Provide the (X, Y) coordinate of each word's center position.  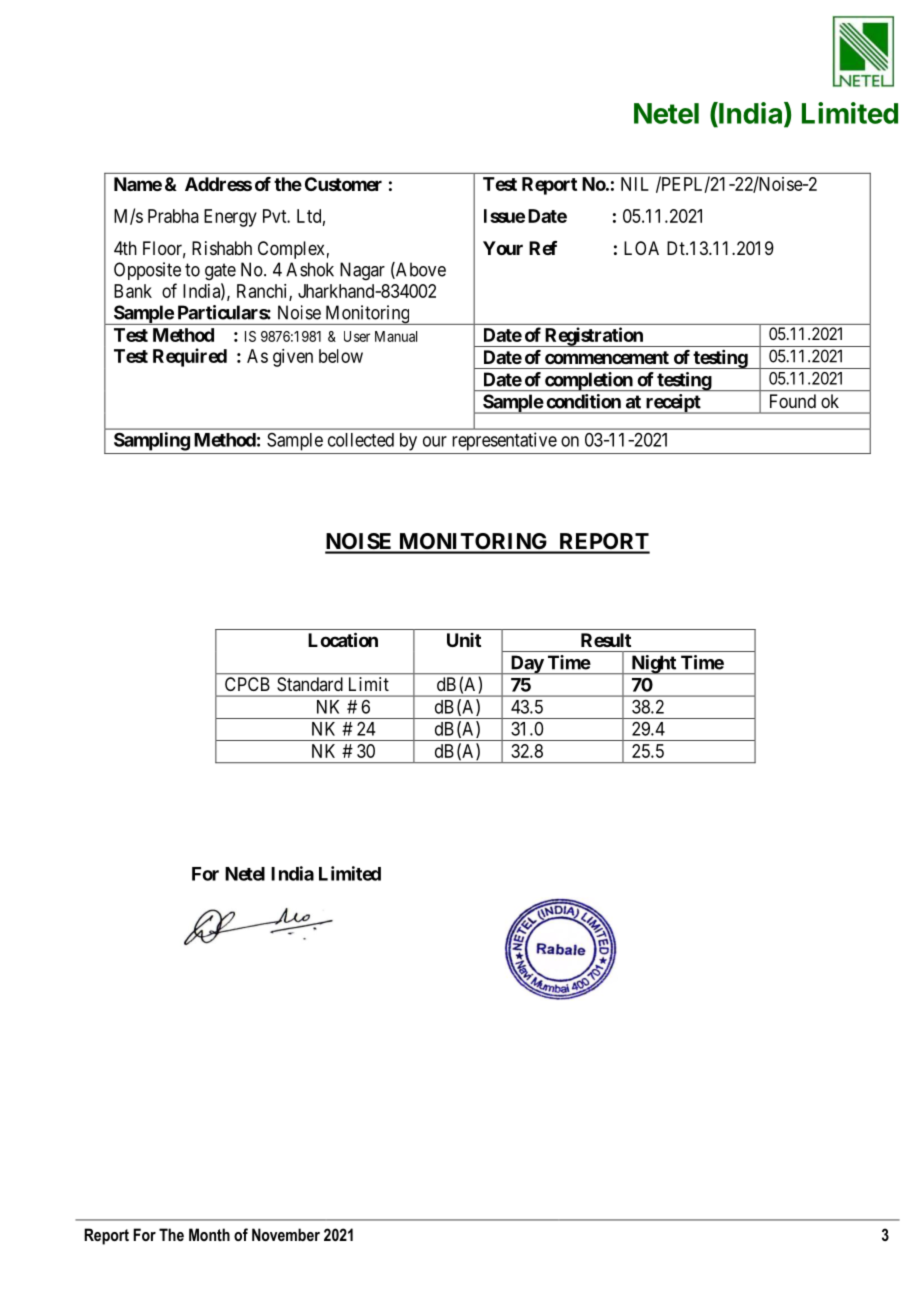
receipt (673, 404)
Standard (310, 684)
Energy (230, 218)
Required (190, 357)
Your (503, 248)
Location (343, 639)
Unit (464, 640)
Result (606, 640)
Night (653, 665)
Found (793, 401)
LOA (641, 248)
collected (361, 440)
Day (526, 665)
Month (209, 1234)
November (286, 1234)
